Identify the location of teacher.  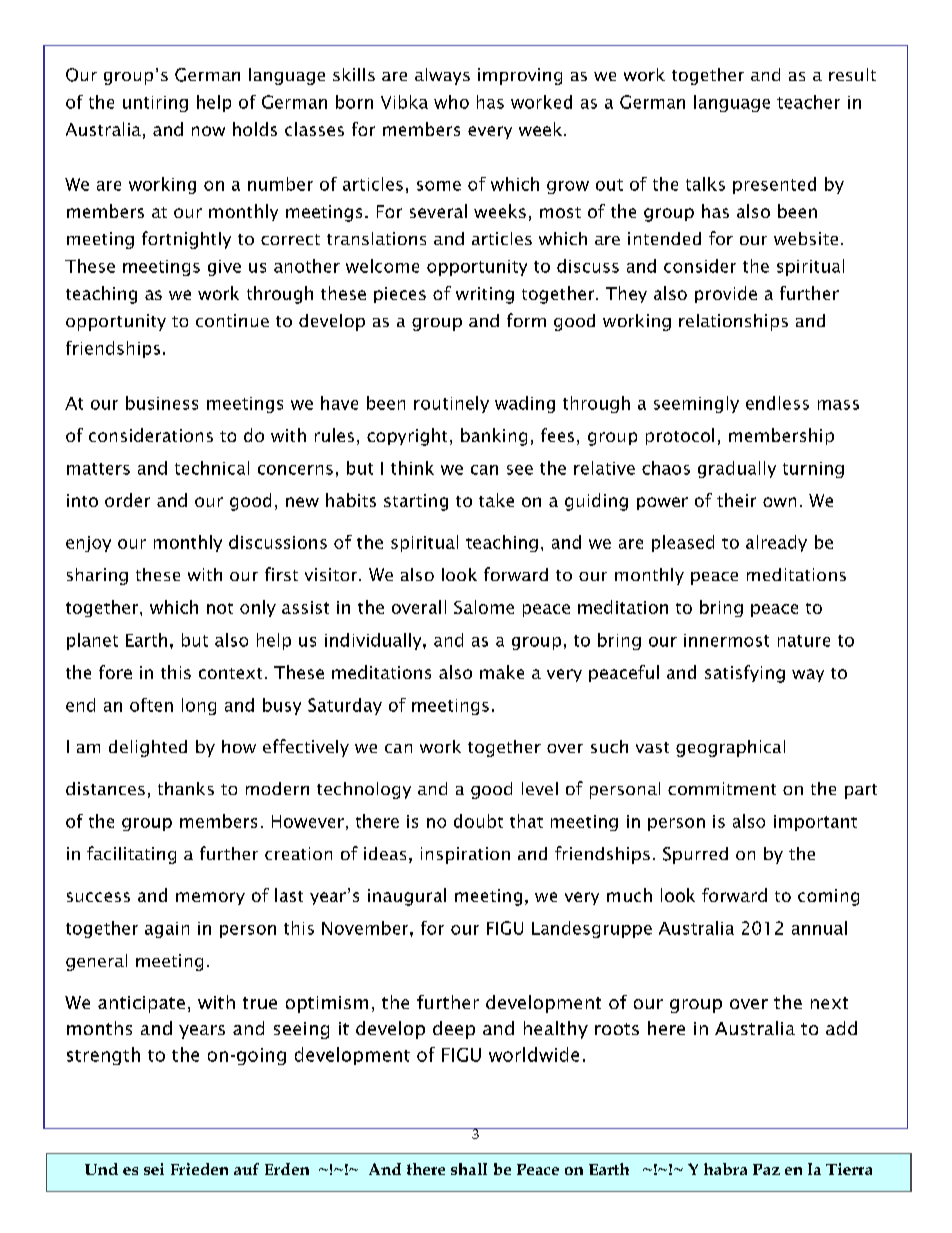
(808, 102).
